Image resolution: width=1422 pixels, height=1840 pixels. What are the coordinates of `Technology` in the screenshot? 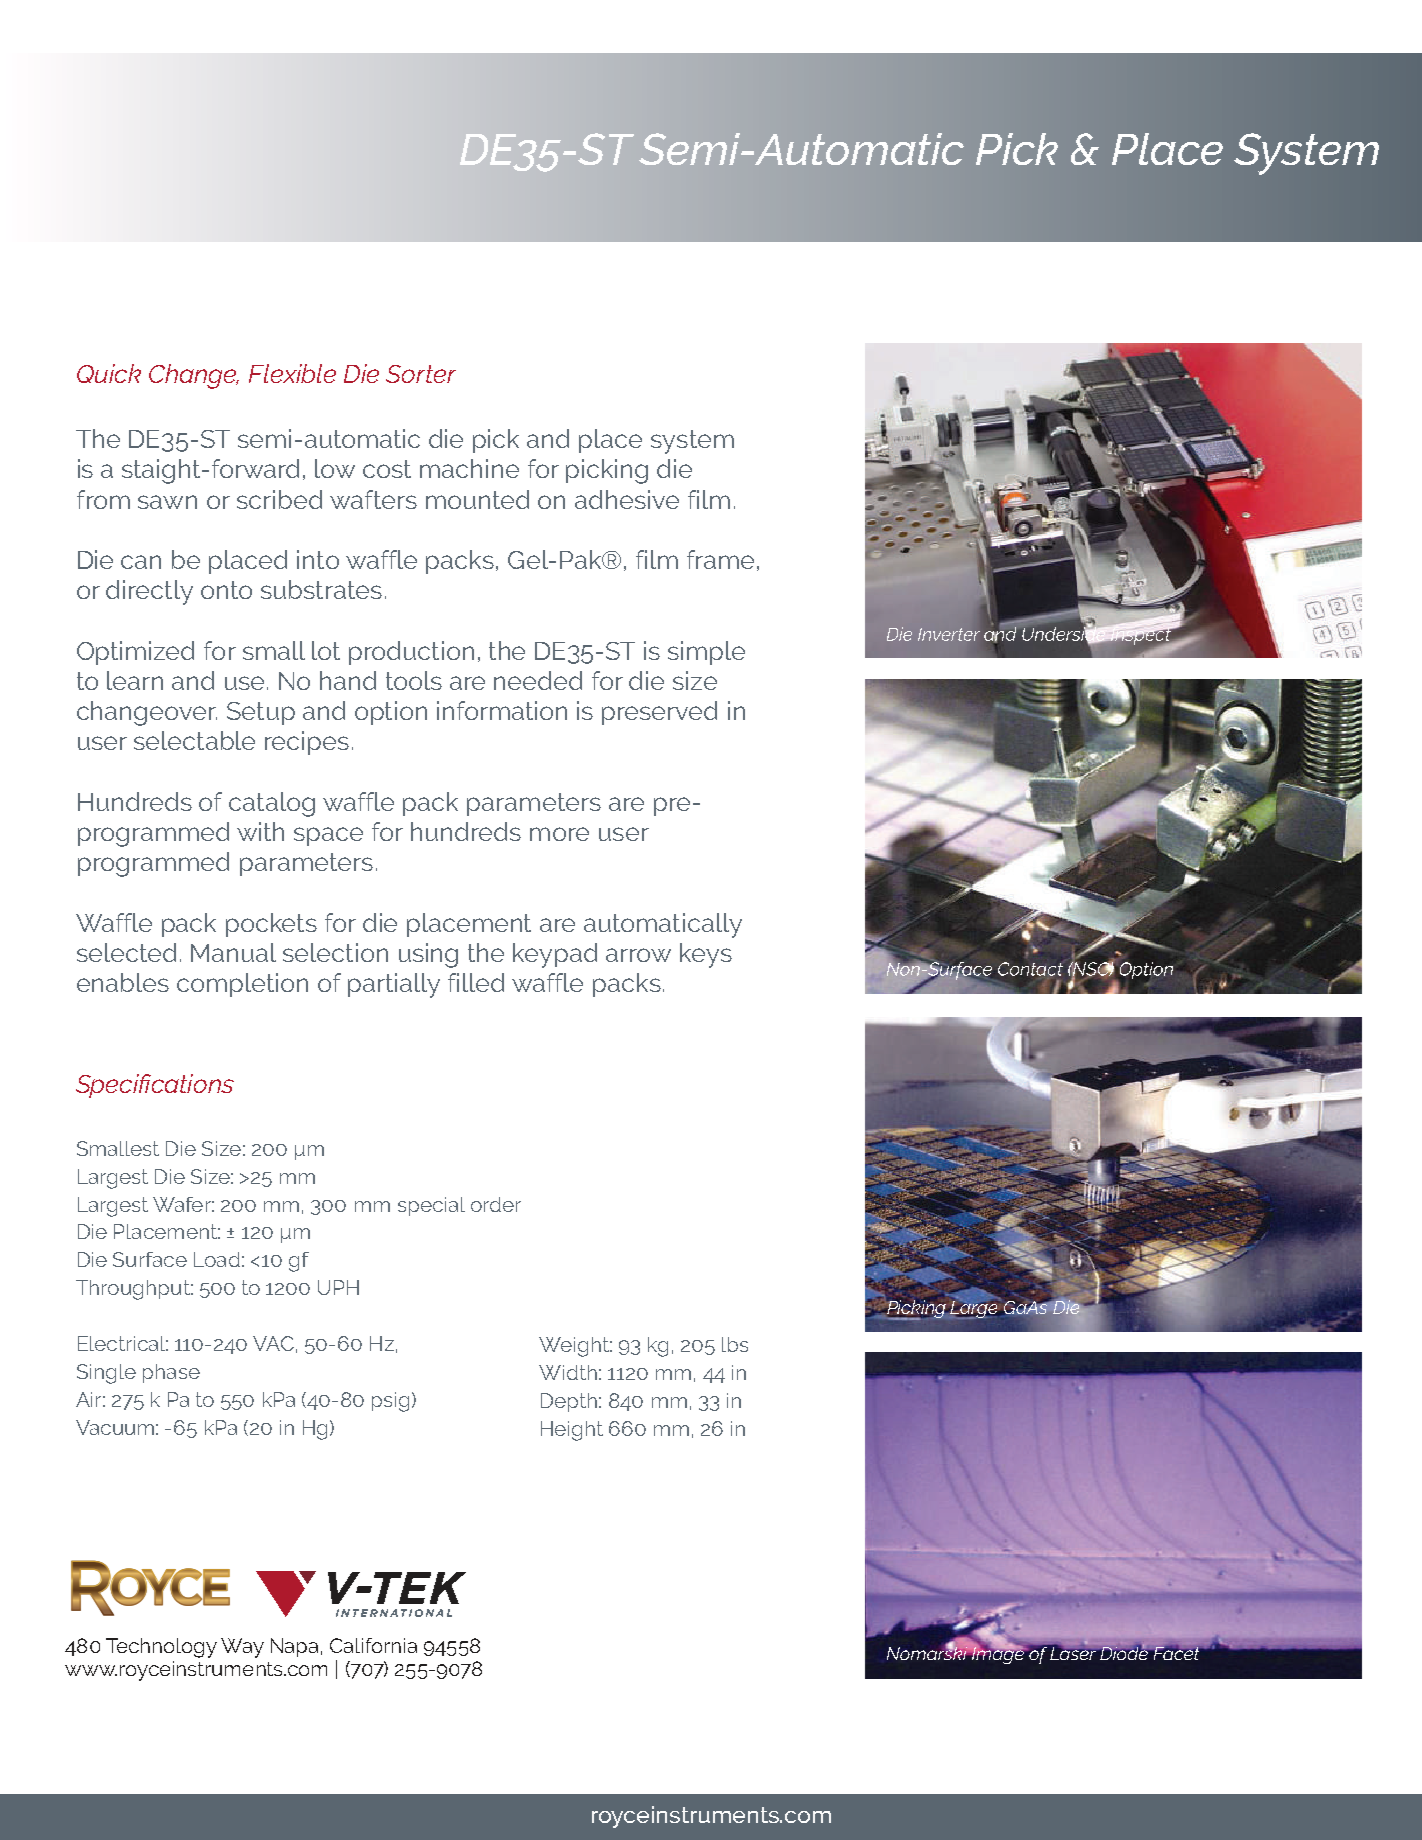 It's located at (161, 1648).
